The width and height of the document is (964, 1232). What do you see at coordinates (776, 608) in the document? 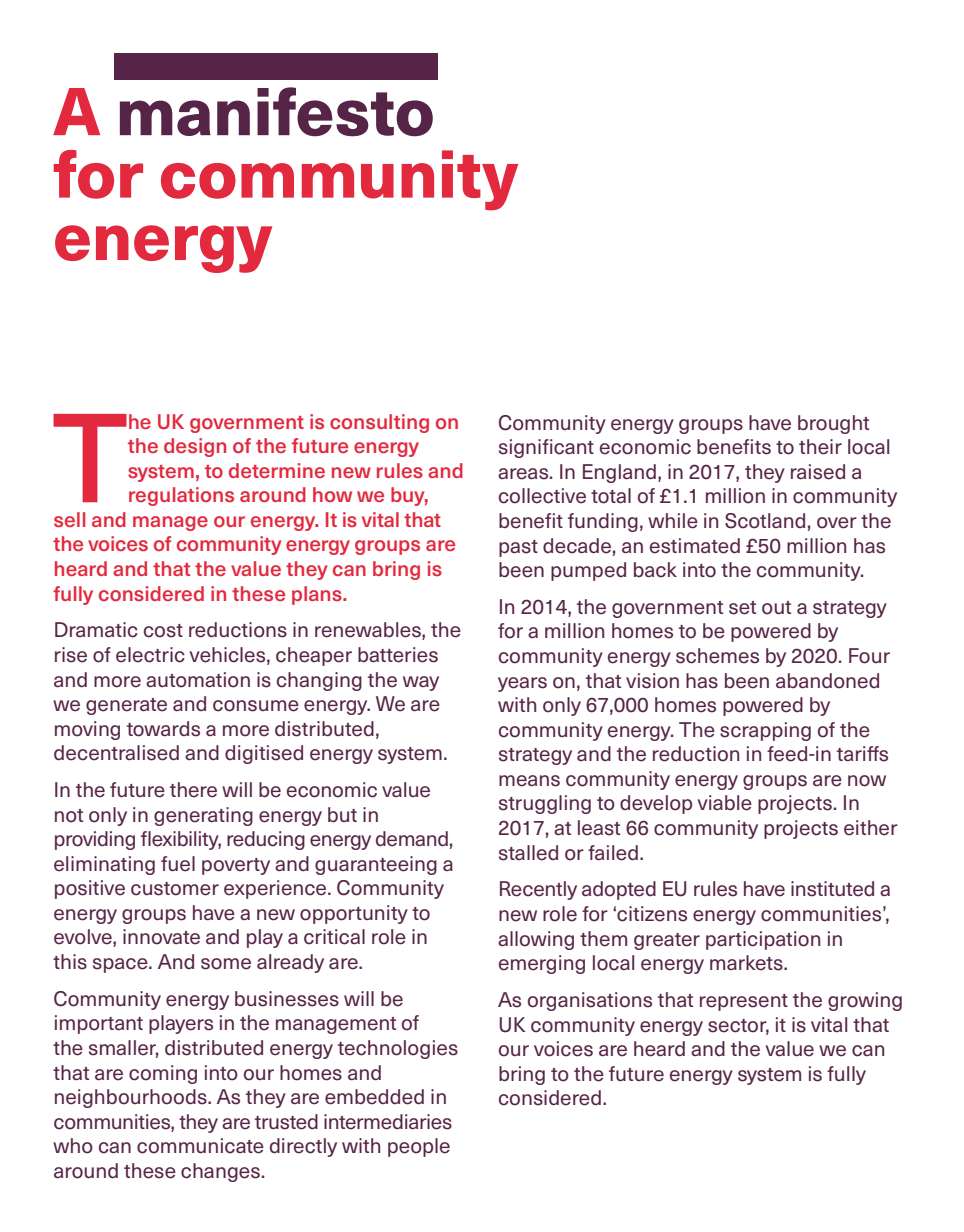
I see `out` at bounding box center [776, 608].
